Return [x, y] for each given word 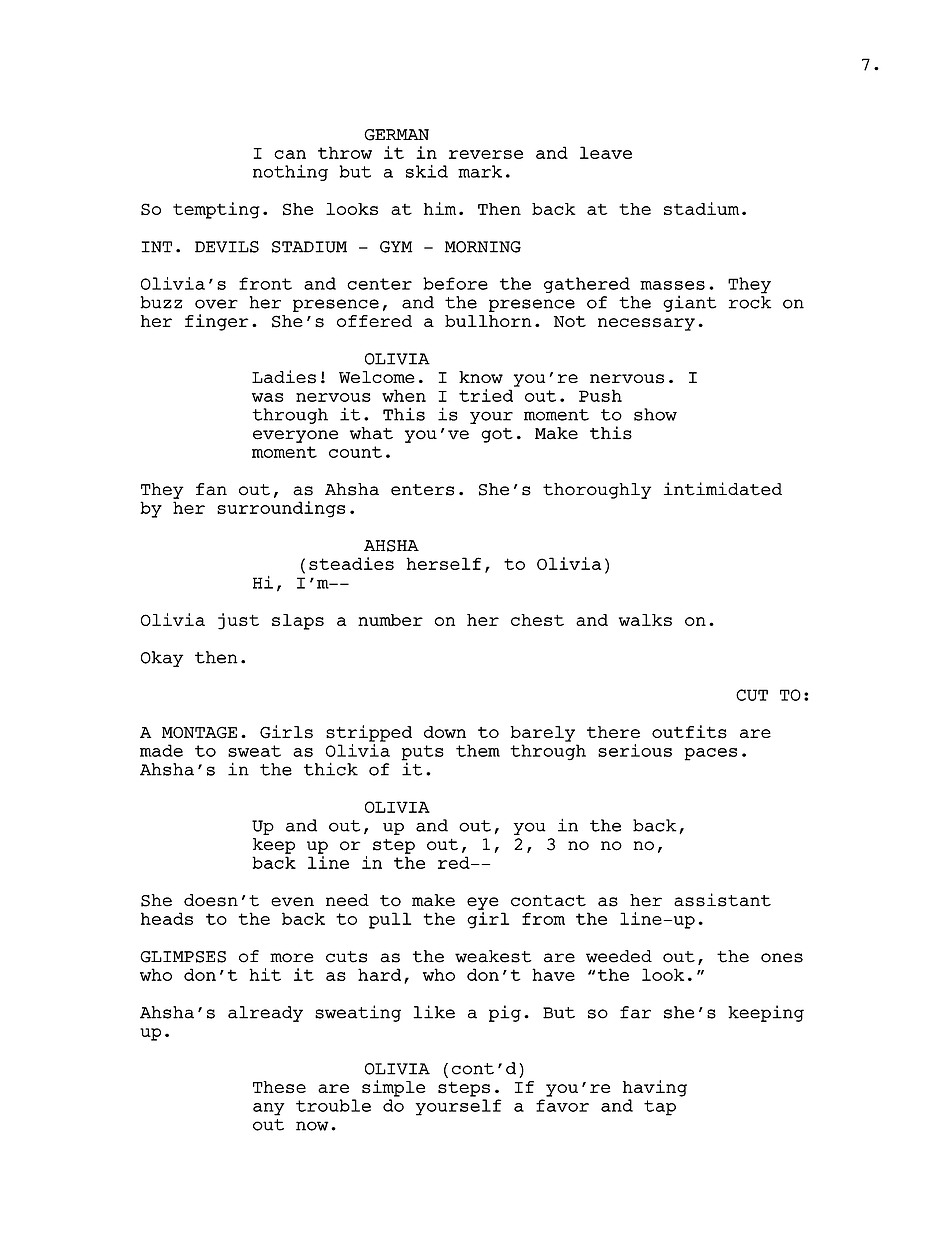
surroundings [281, 509]
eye [483, 903]
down [445, 732]
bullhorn [488, 321]
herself [444, 563]
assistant [722, 900]
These [279, 1087]
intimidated [723, 489]
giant [689, 303]
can [290, 154]
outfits [689, 732]
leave [606, 152]
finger [217, 322]
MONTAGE [199, 733]
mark [480, 171]
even [292, 902]
